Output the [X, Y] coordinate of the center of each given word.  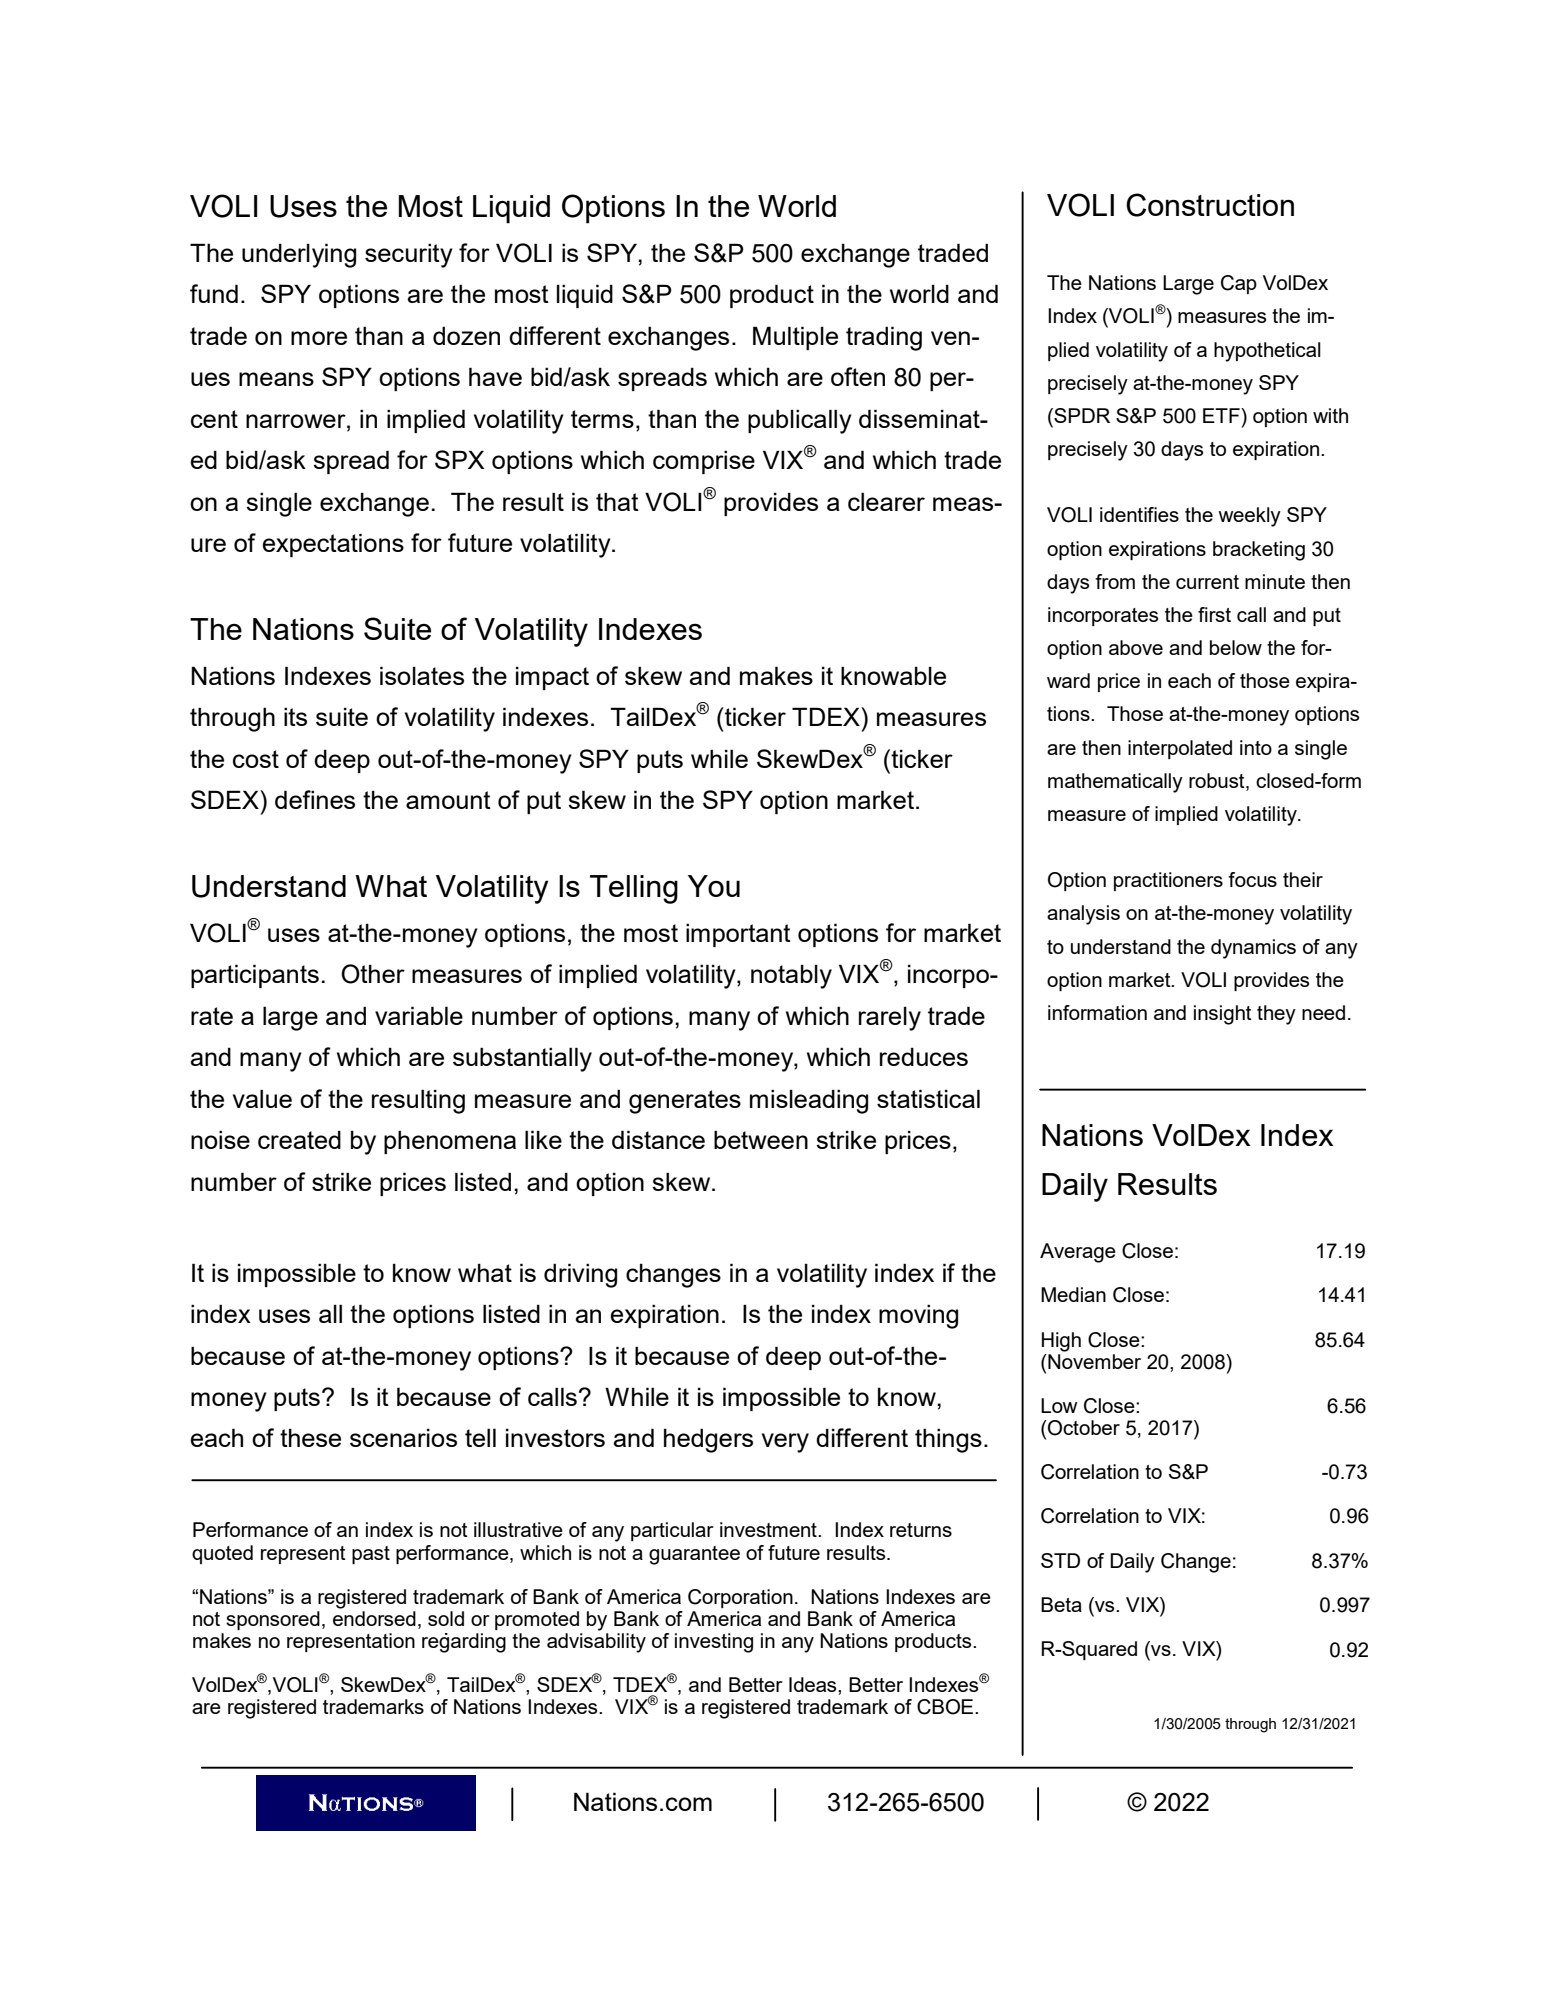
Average [1078, 1253]
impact [552, 678]
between [761, 1139]
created [299, 1140]
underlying [299, 255]
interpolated [1180, 749]
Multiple [795, 338]
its [295, 716]
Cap [1239, 284]
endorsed [374, 1618]
